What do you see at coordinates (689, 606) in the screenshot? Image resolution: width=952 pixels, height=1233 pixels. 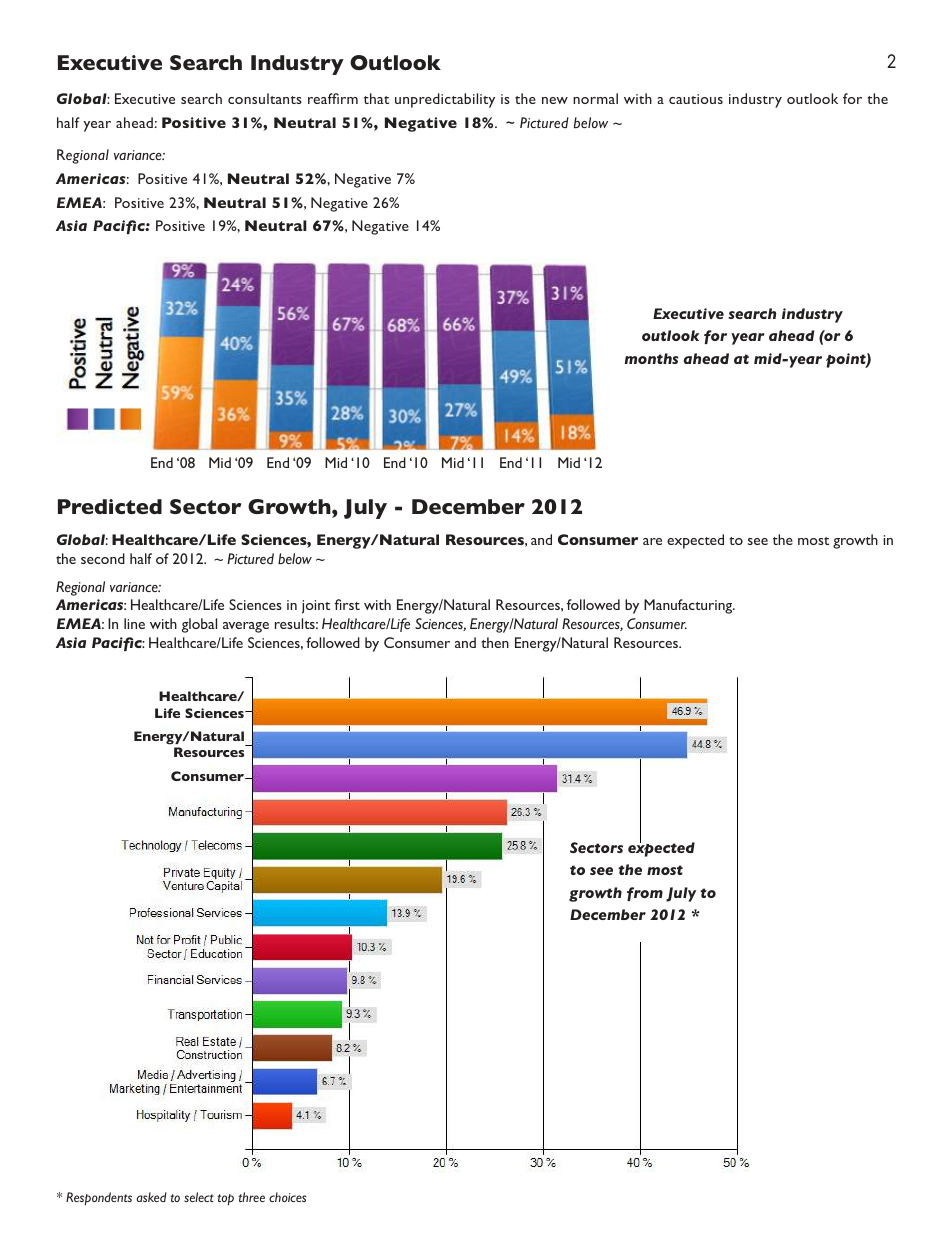 I see `Manufacturing` at bounding box center [689, 606].
